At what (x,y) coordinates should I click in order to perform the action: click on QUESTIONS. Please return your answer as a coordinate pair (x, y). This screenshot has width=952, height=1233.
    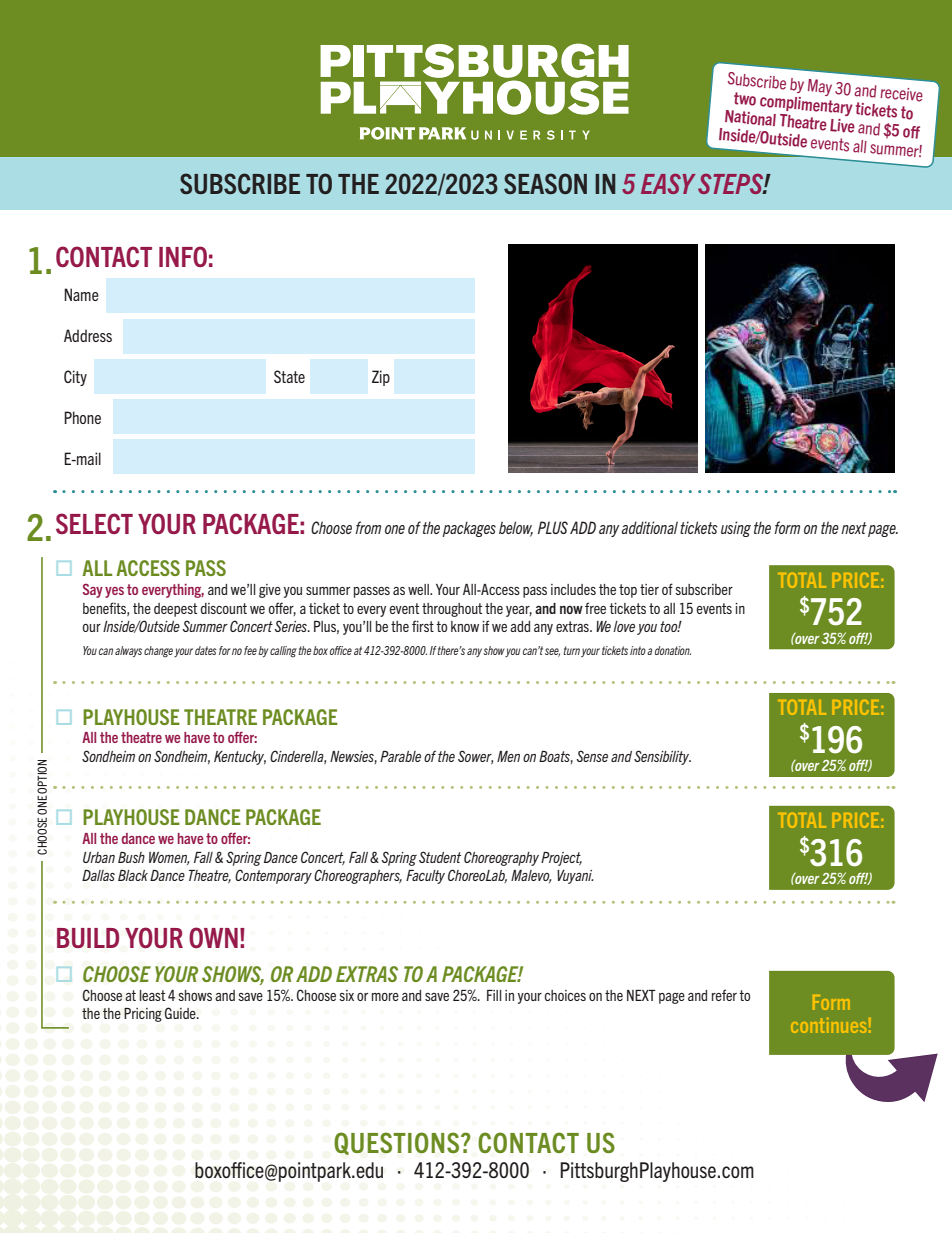
    Looking at the image, I should click on (398, 1143).
